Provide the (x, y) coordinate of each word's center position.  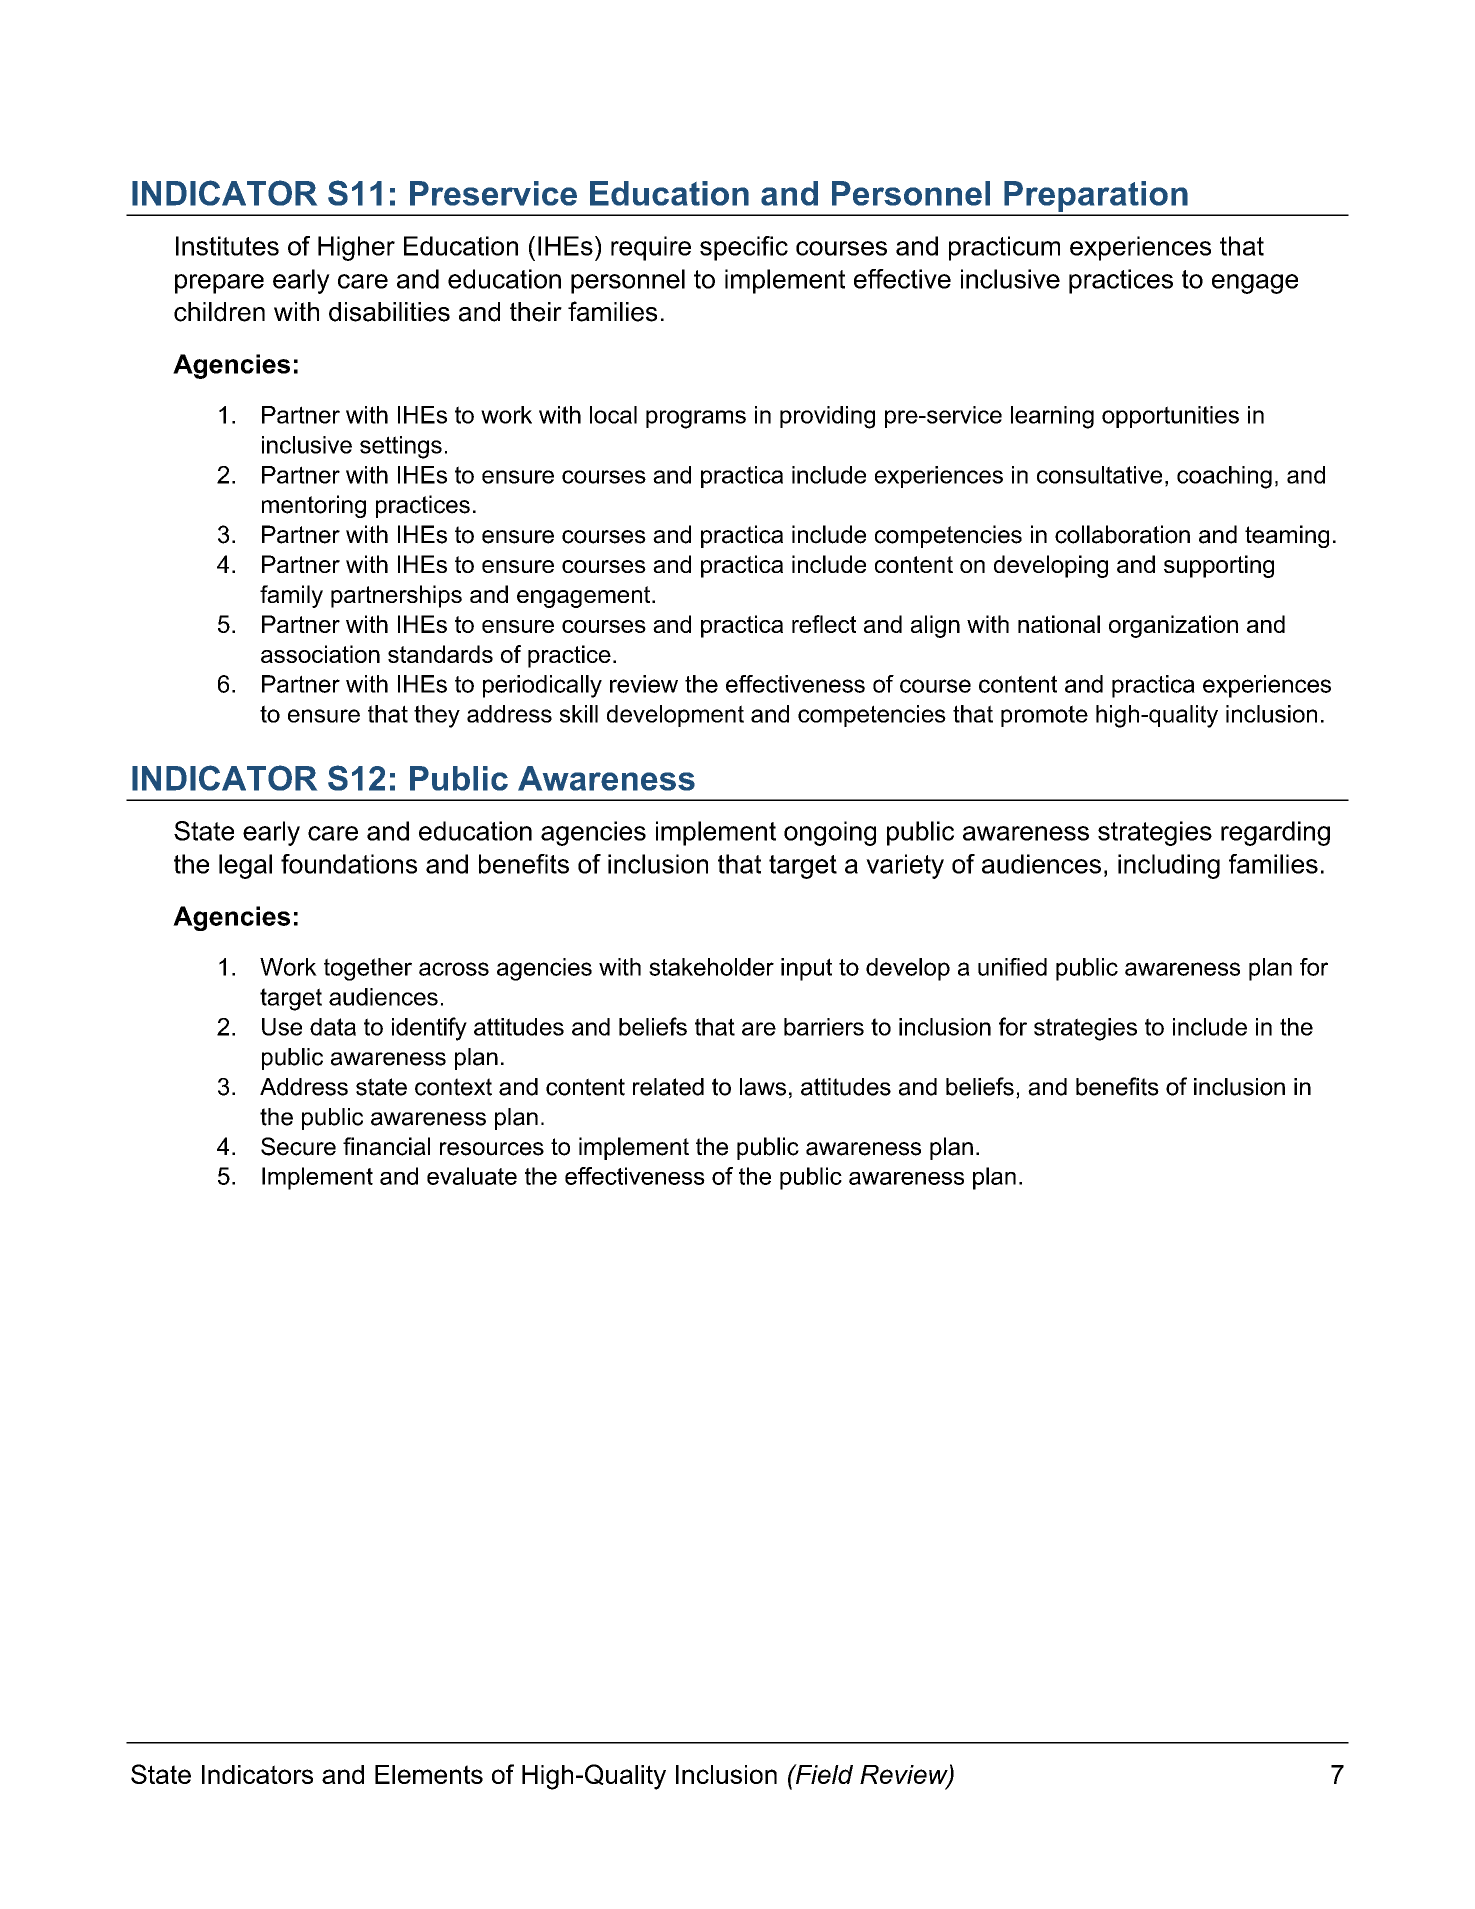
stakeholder (711, 967)
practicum (1004, 248)
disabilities (389, 312)
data (333, 1027)
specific (744, 248)
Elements (429, 1774)
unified (1012, 967)
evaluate (472, 1176)
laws (763, 1087)
